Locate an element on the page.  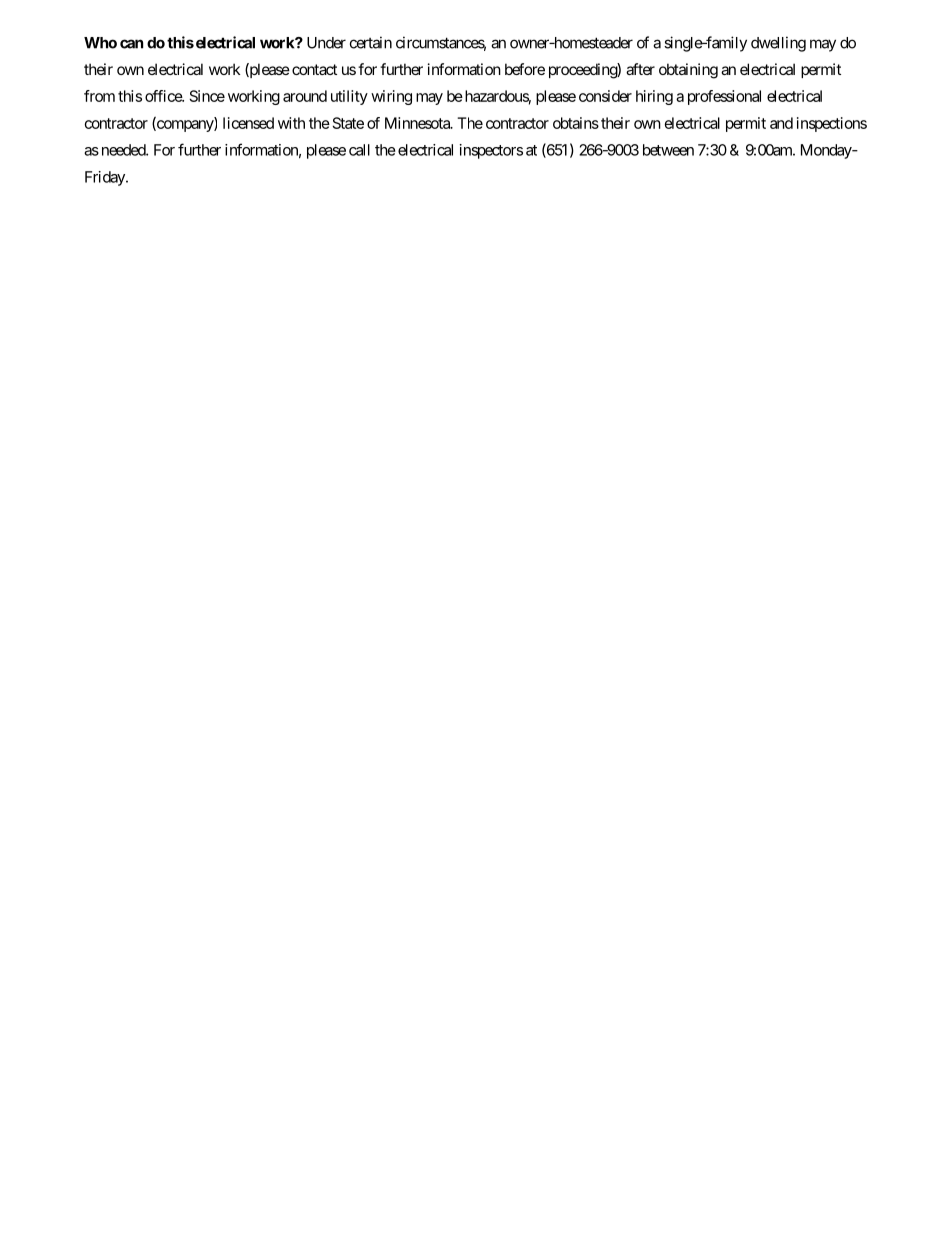
professional is located at coordinates (724, 97).
